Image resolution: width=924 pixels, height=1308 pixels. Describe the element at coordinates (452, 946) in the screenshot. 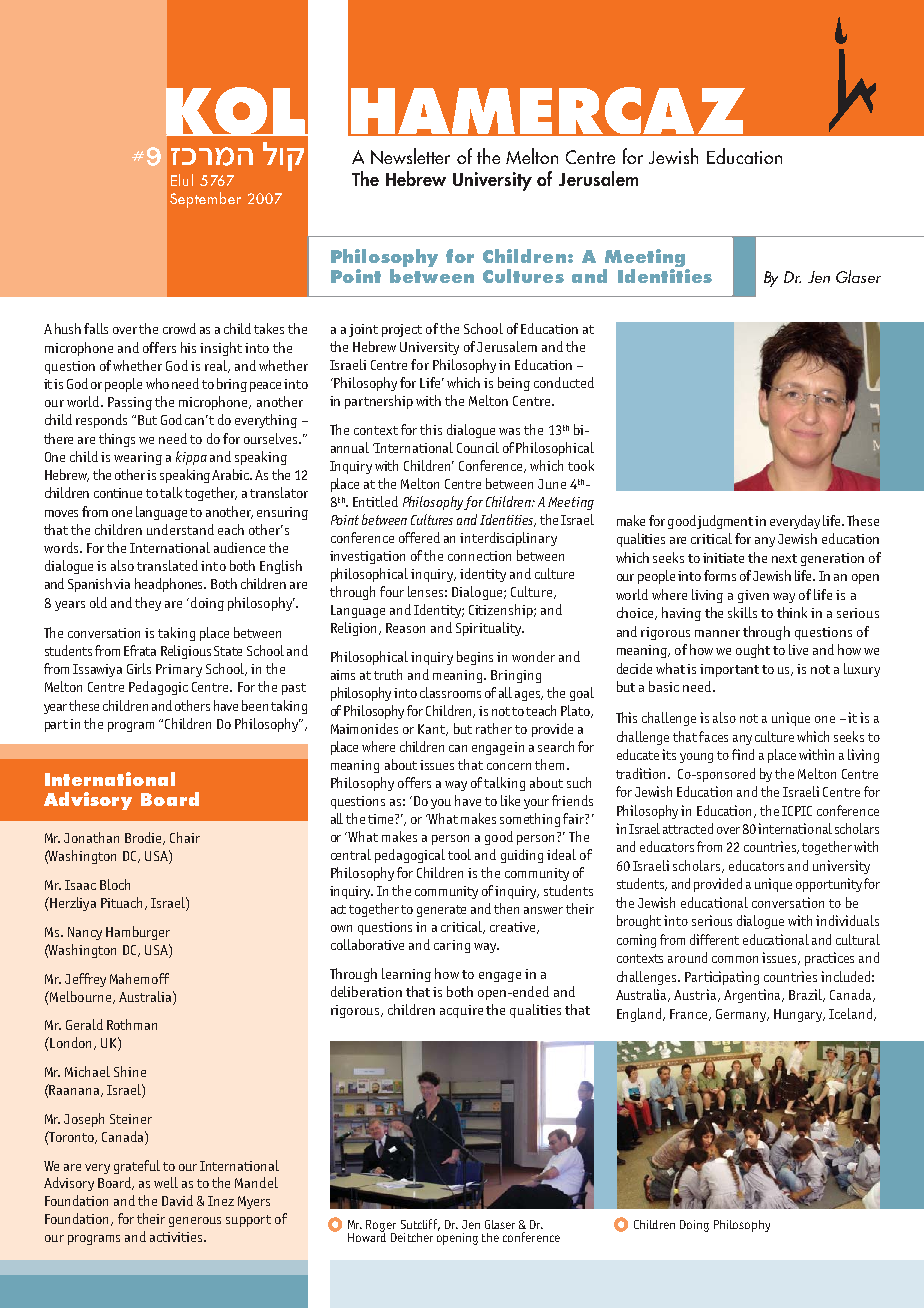

I see `caring` at that location.
